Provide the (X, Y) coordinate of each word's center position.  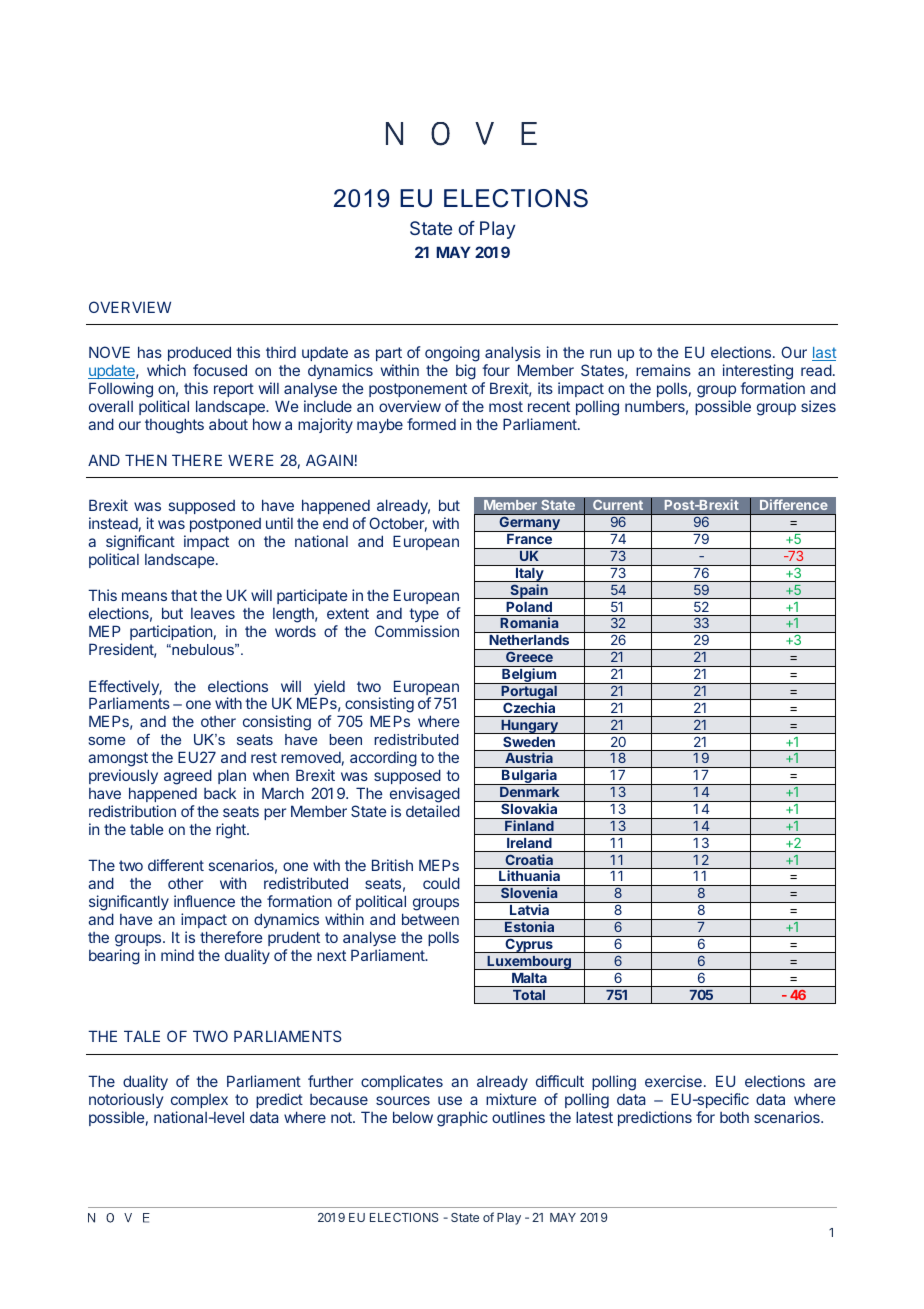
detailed (433, 811)
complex (199, 1101)
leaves (213, 613)
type (424, 615)
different (176, 865)
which (166, 370)
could (441, 883)
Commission (417, 631)
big (466, 372)
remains (663, 370)
